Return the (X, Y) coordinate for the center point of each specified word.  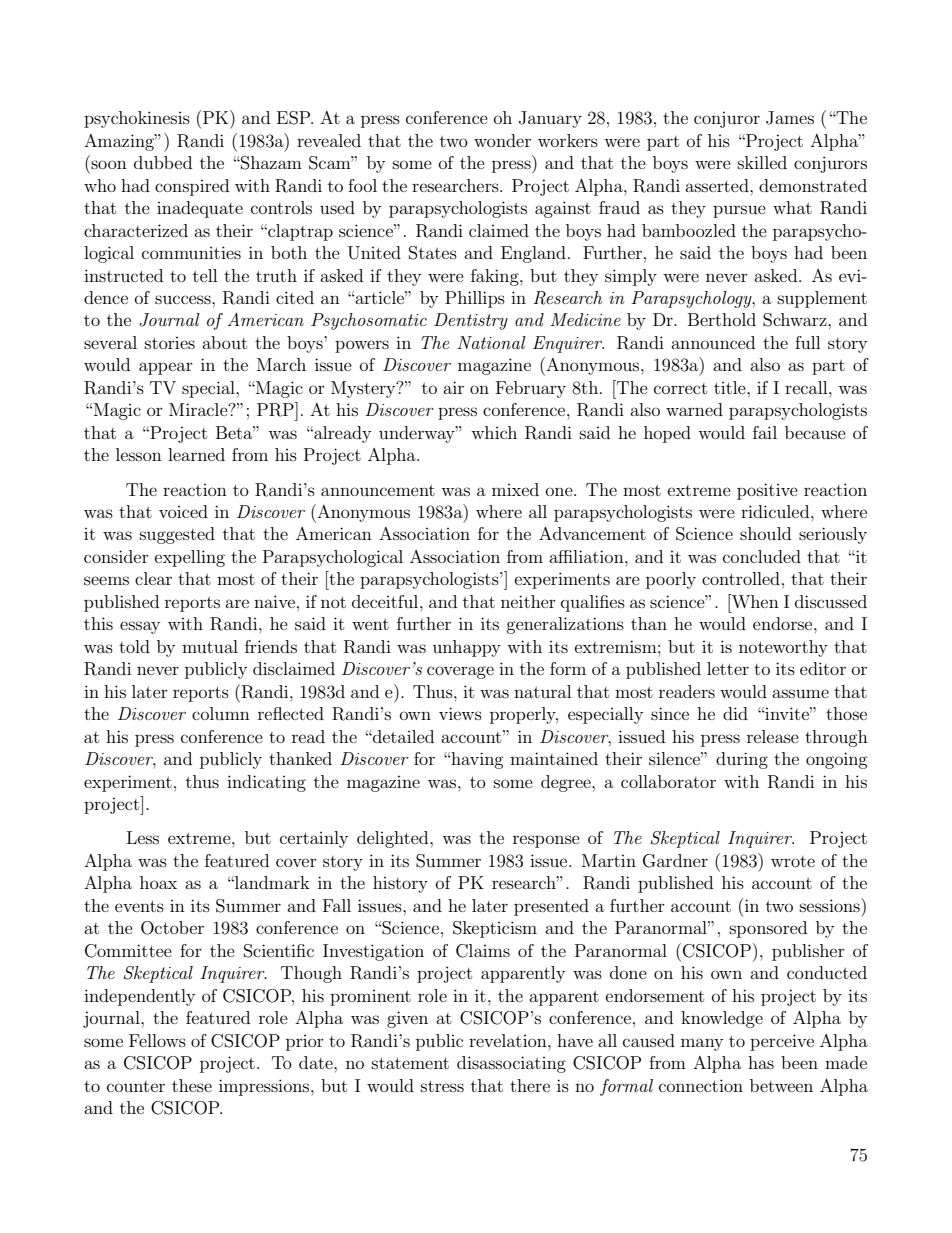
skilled (762, 162)
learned (196, 454)
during (742, 760)
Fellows (157, 1040)
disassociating (511, 1064)
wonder (502, 140)
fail (765, 432)
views (460, 713)
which (494, 432)
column (221, 713)
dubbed (163, 162)
